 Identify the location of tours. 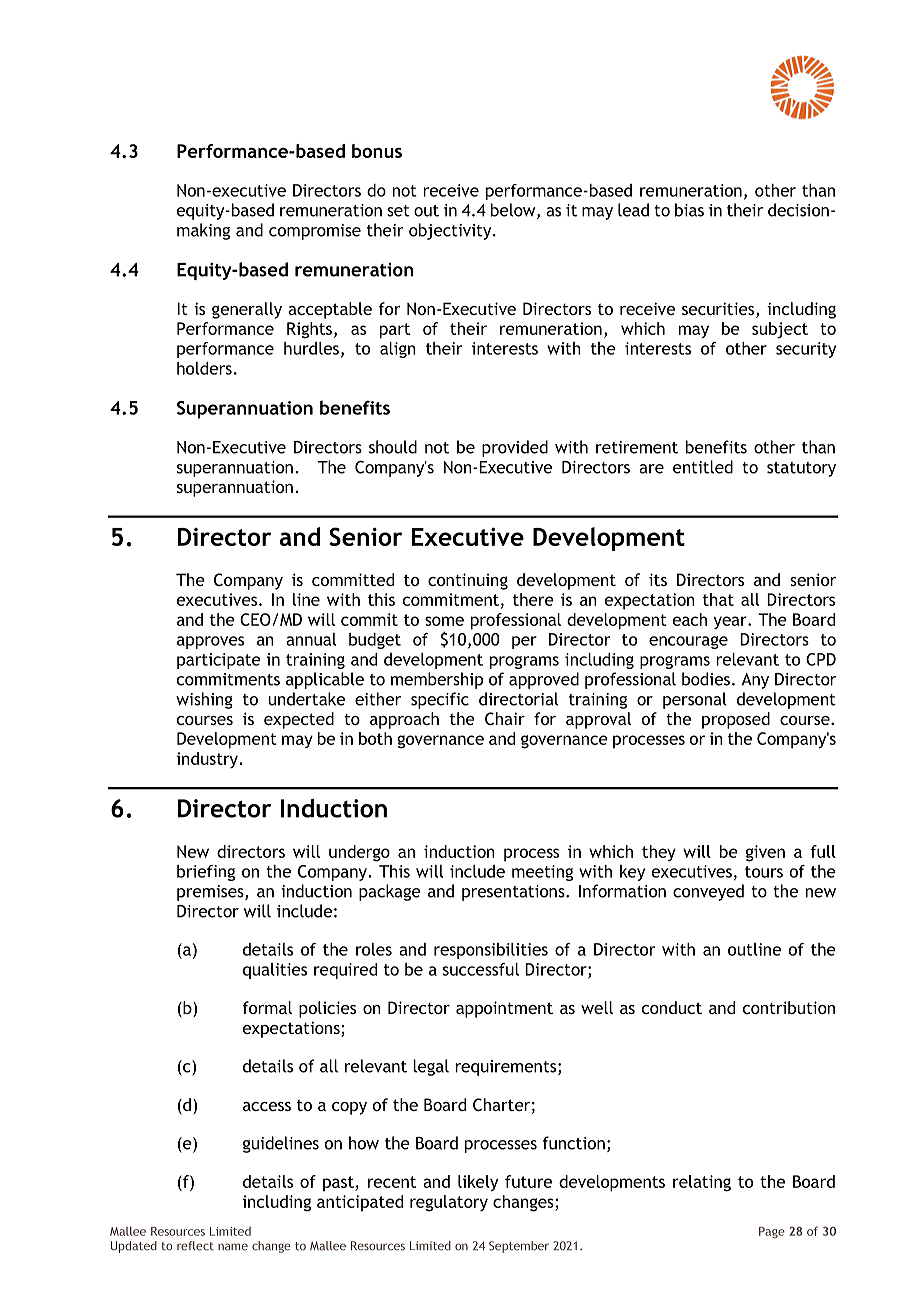
(764, 872).
